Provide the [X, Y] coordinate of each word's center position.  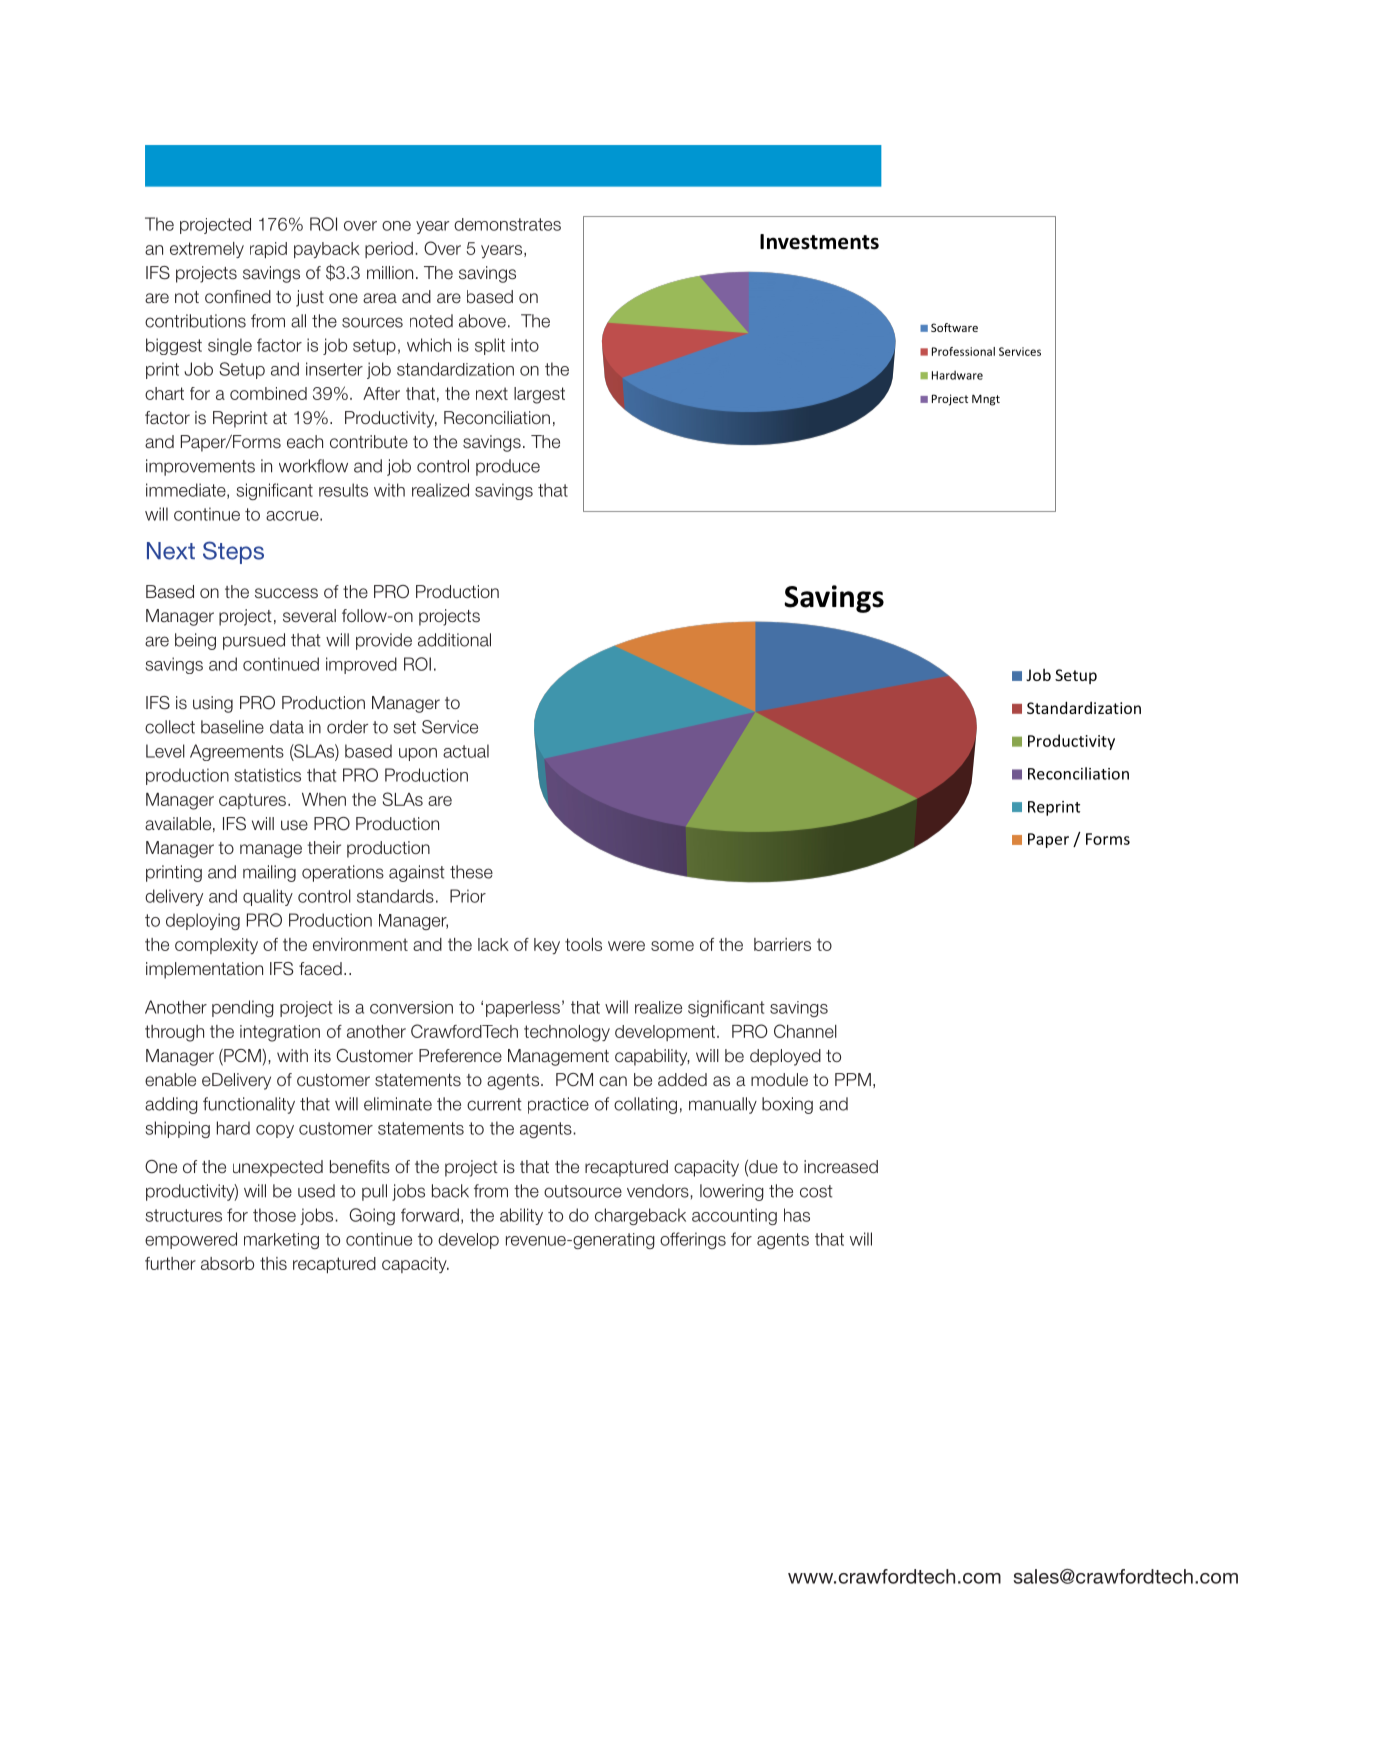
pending [243, 1008]
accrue [293, 516]
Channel [805, 1031]
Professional [963, 351]
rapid [268, 250]
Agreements [237, 752]
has [797, 1215]
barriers [782, 944]
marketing [281, 1241]
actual [466, 751]
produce [508, 467]
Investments [819, 242]
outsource [583, 1191]
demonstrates [507, 224]
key [547, 946]
